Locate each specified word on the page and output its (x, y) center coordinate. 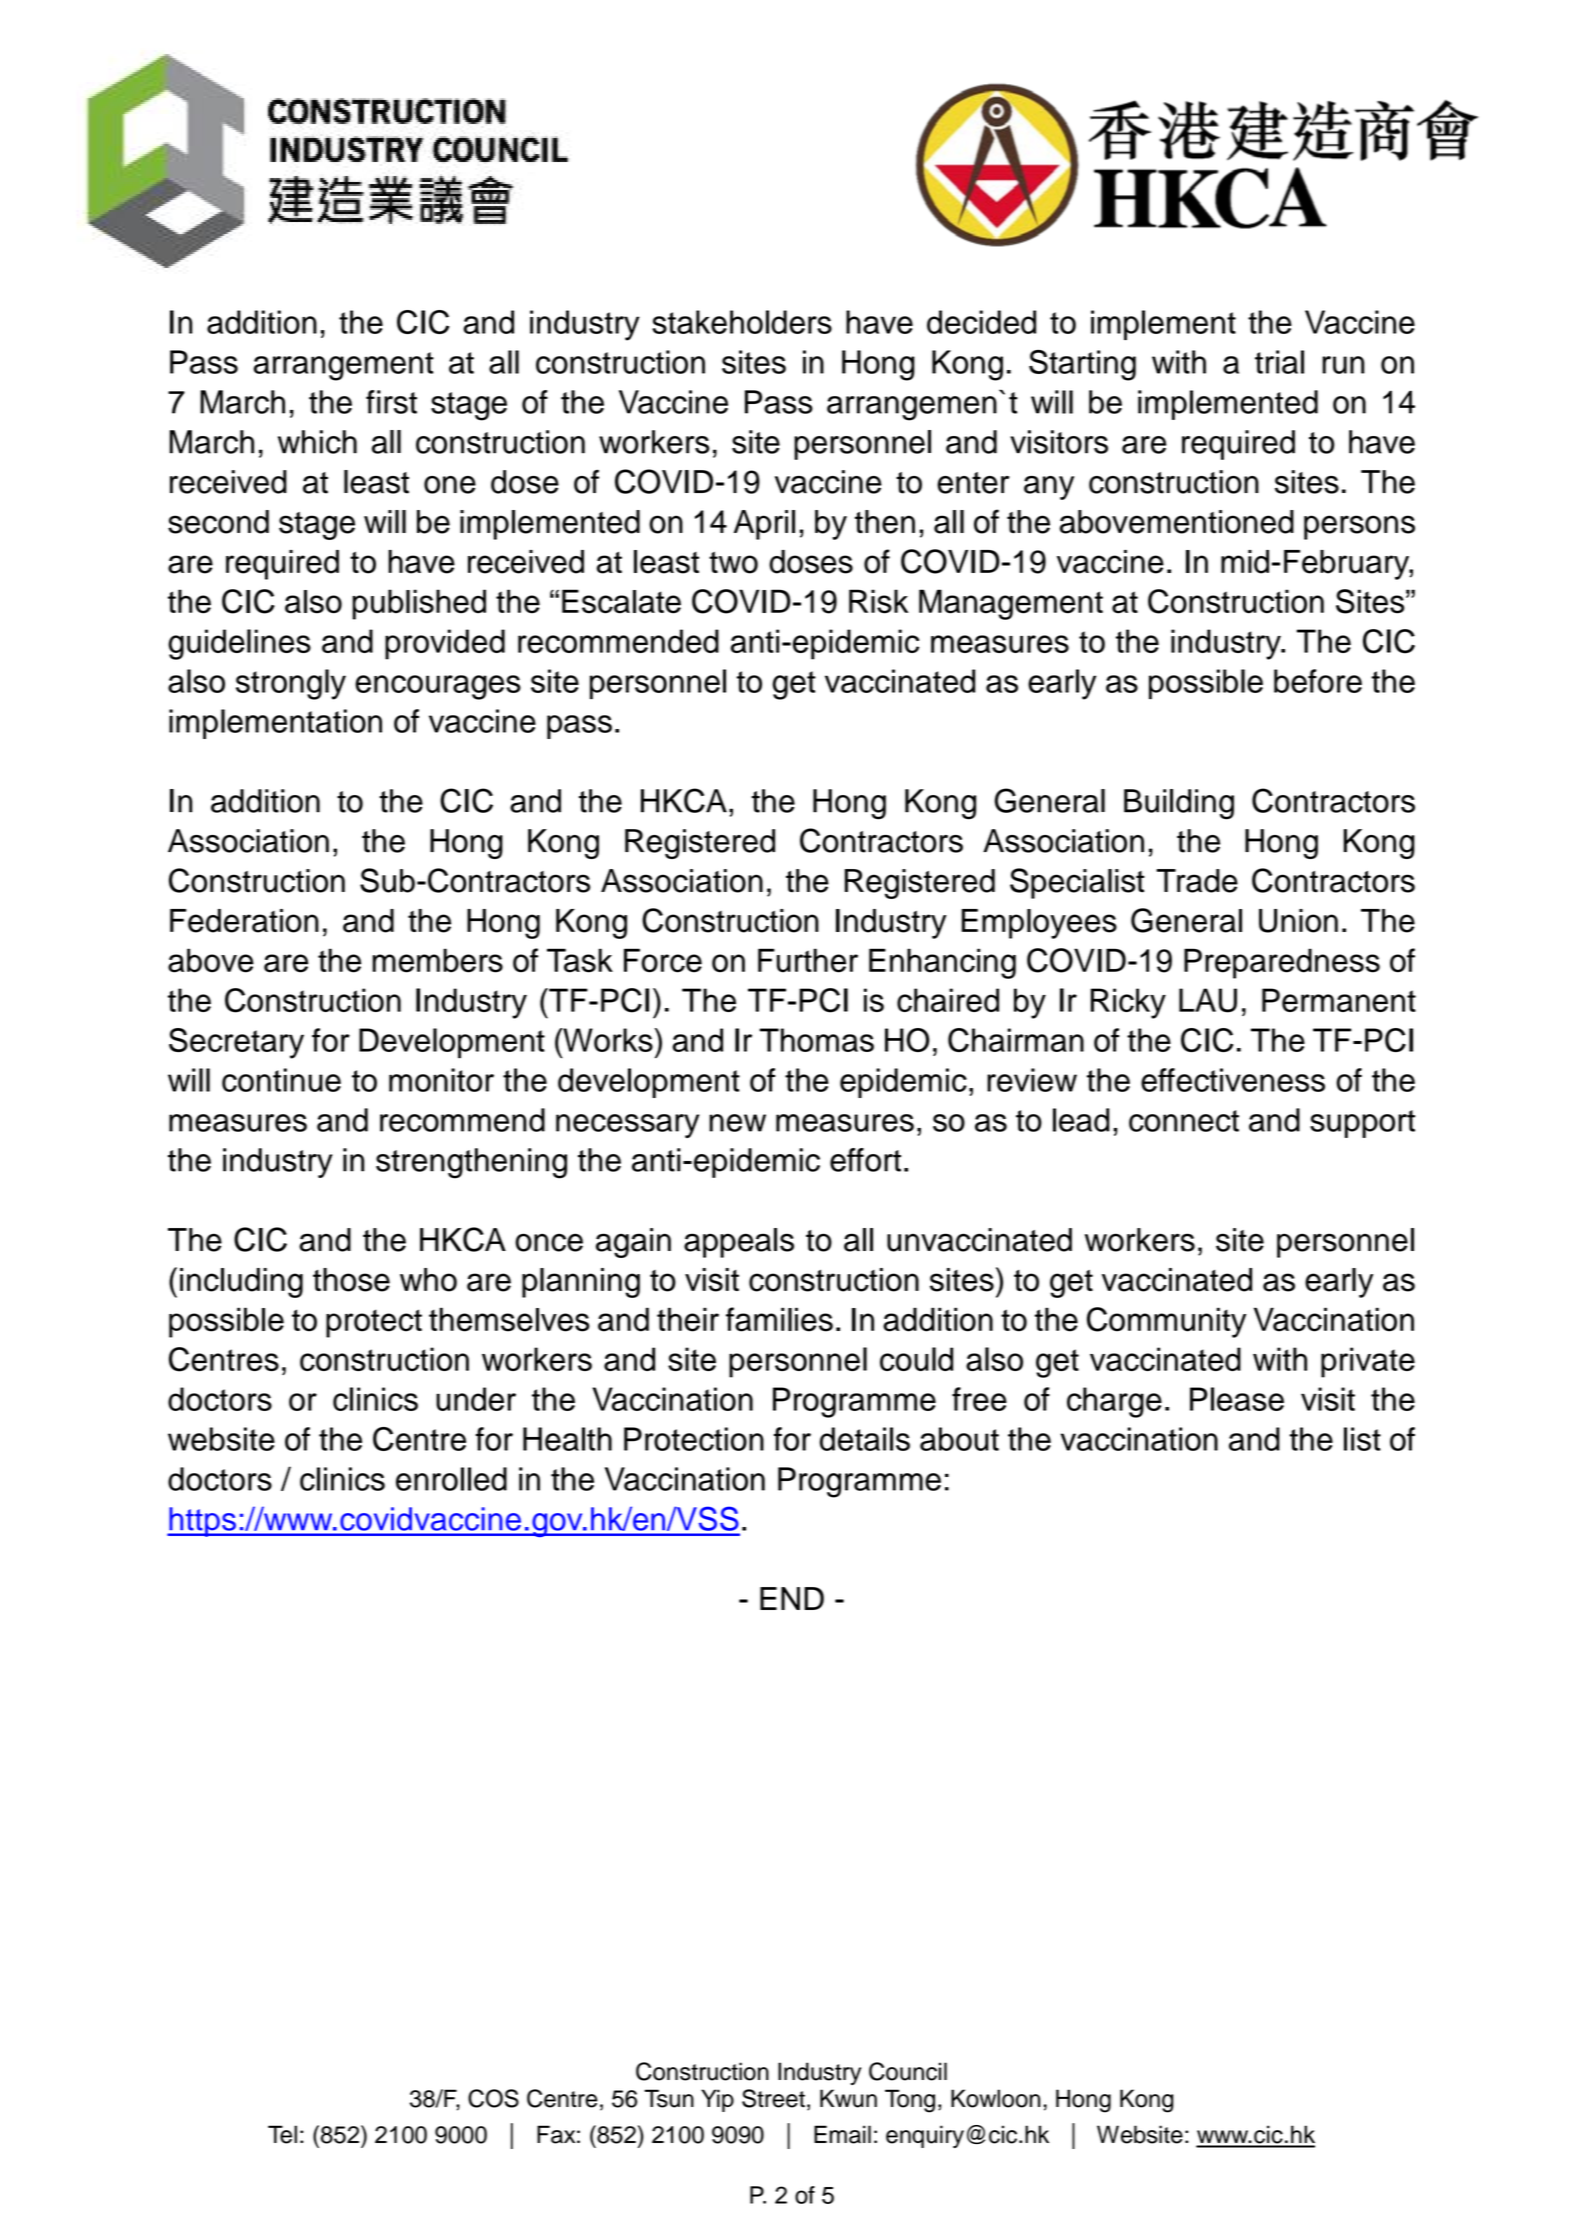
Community (1166, 1322)
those (351, 1280)
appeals (739, 1243)
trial (1279, 362)
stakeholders (742, 322)
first (391, 402)
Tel (282, 2134)
